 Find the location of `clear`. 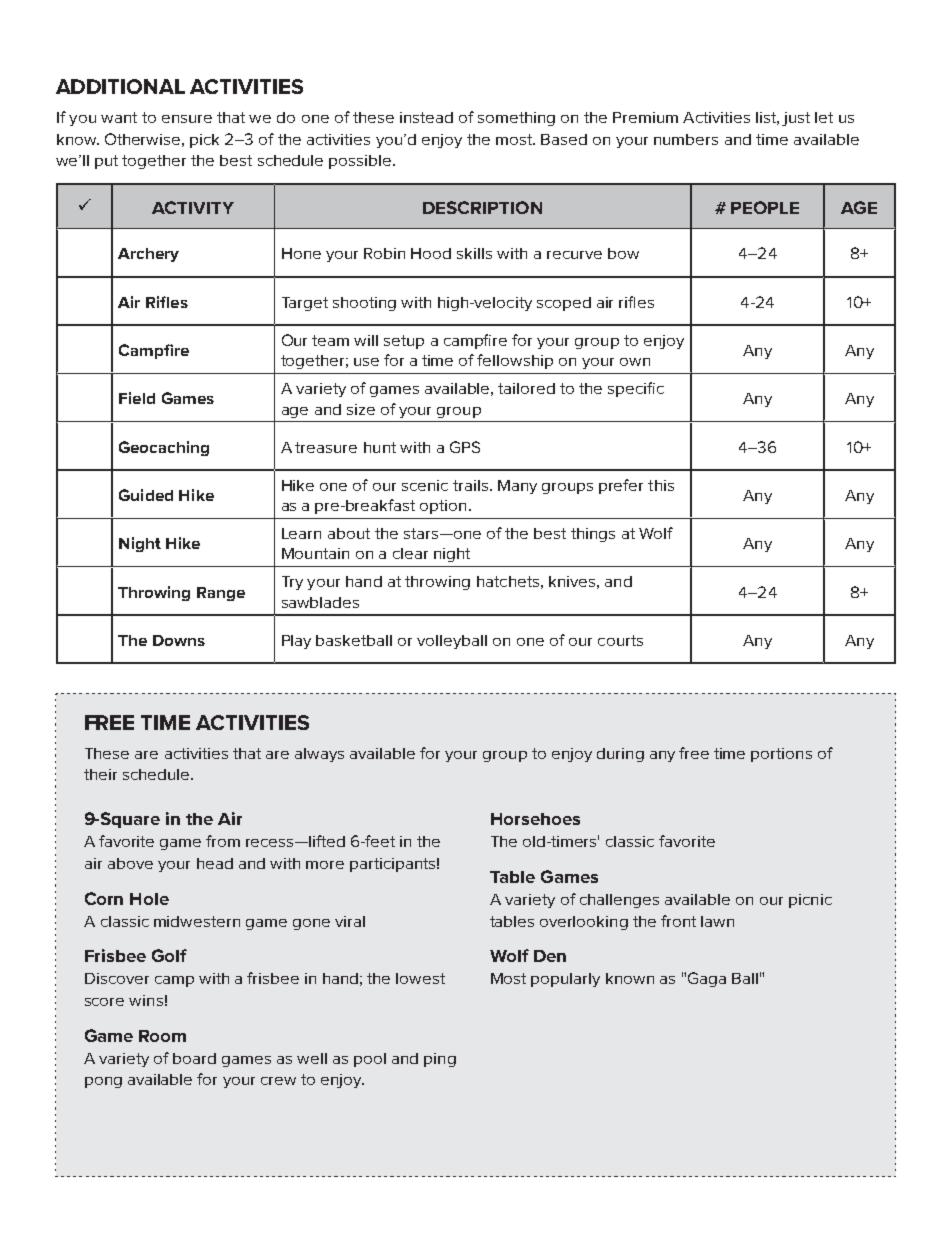

clear is located at coordinates (410, 553).
